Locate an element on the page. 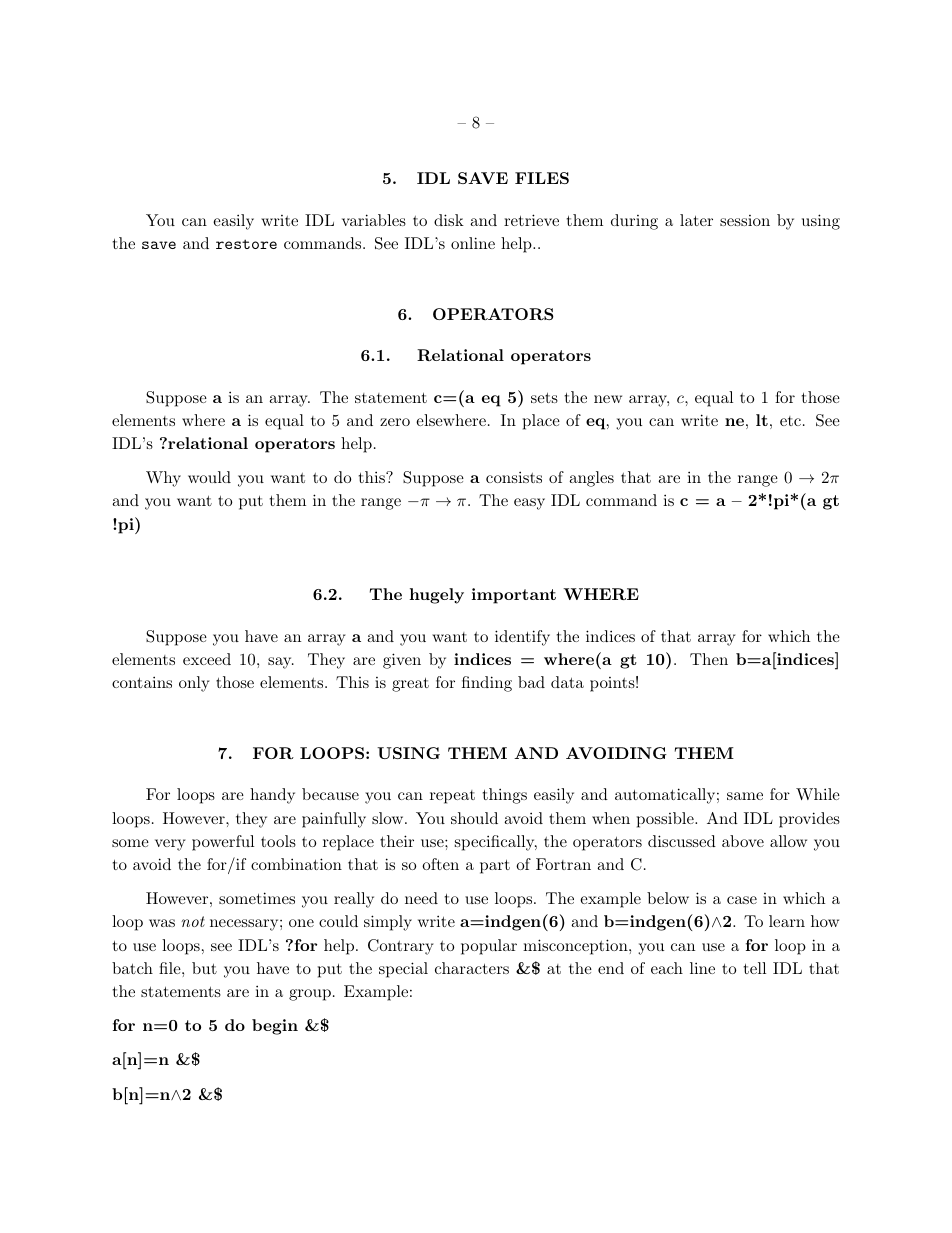  disk is located at coordinates (449, 220).
